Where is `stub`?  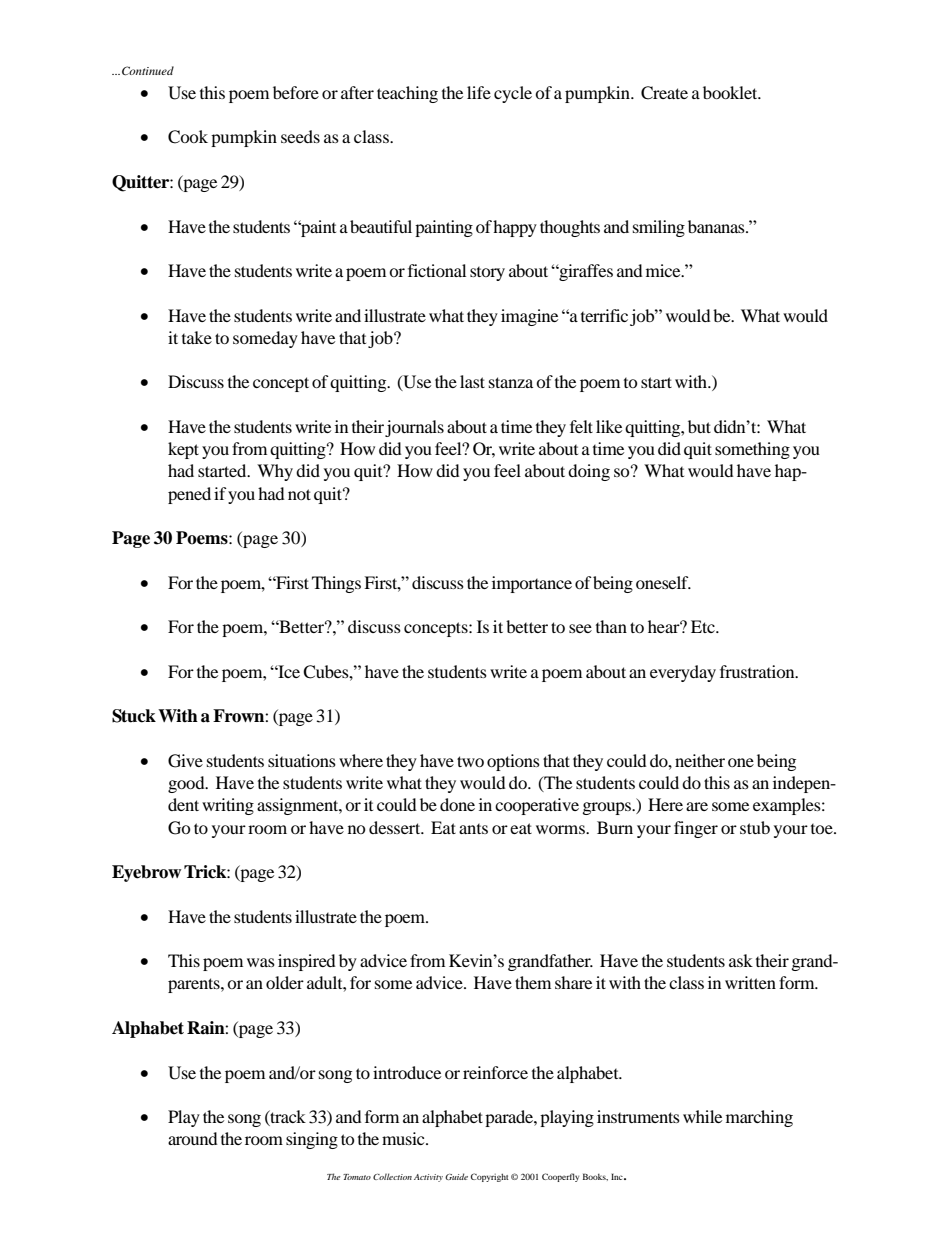 stub is located at coordinates (755, 827).
